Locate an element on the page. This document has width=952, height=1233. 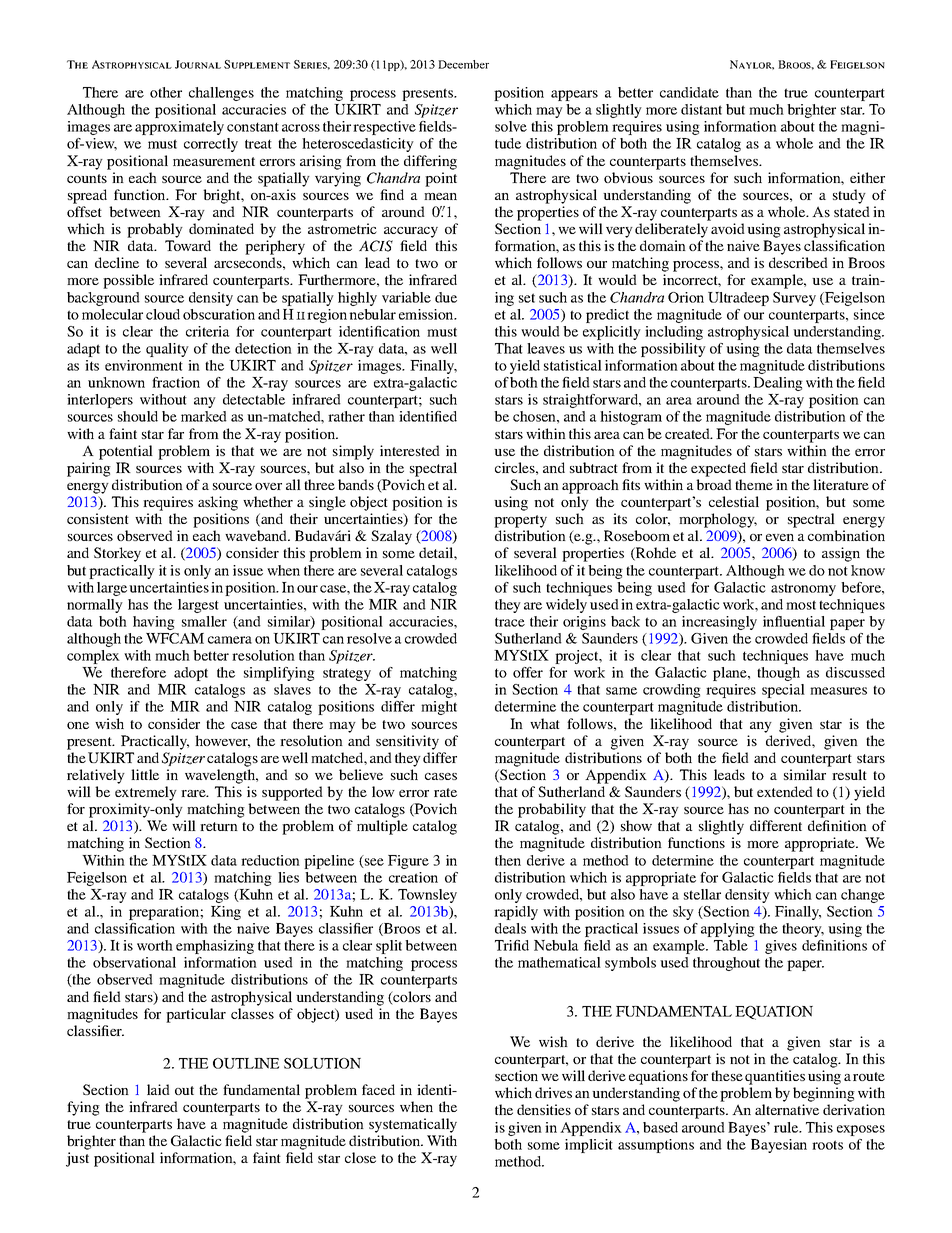
far is located at coordinates (176, 433).
